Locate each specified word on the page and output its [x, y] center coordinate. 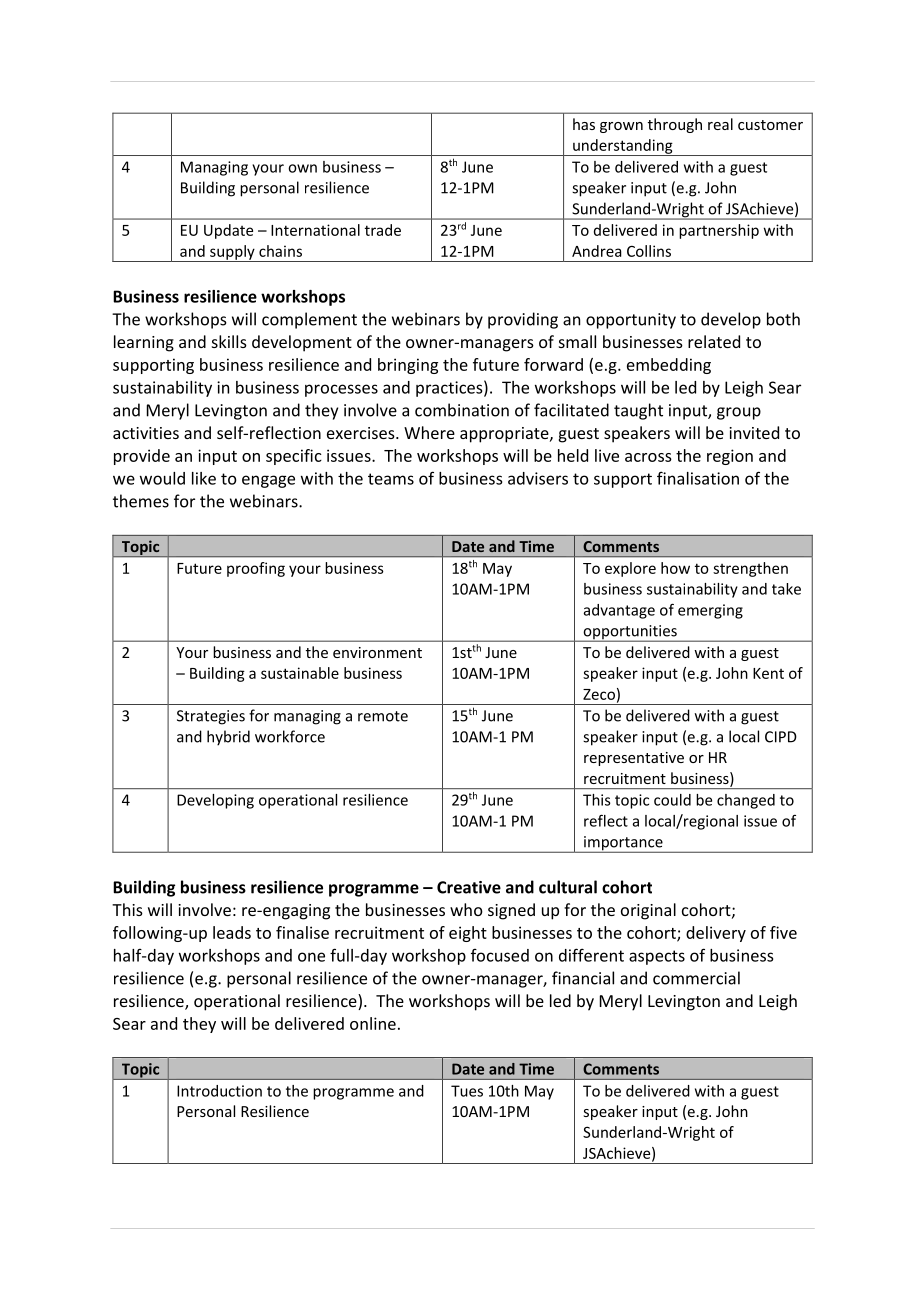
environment [377, 652]
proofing [256, 569]
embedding [669, 366]
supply [232, 253]
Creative [469, 887]
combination [462, 410]
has [584, 124]
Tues [467, 1091]
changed [746, 801]
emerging [710, 611]
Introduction [219, 1091]
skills [229, 341]
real [720, 124]
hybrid [228, 738]
